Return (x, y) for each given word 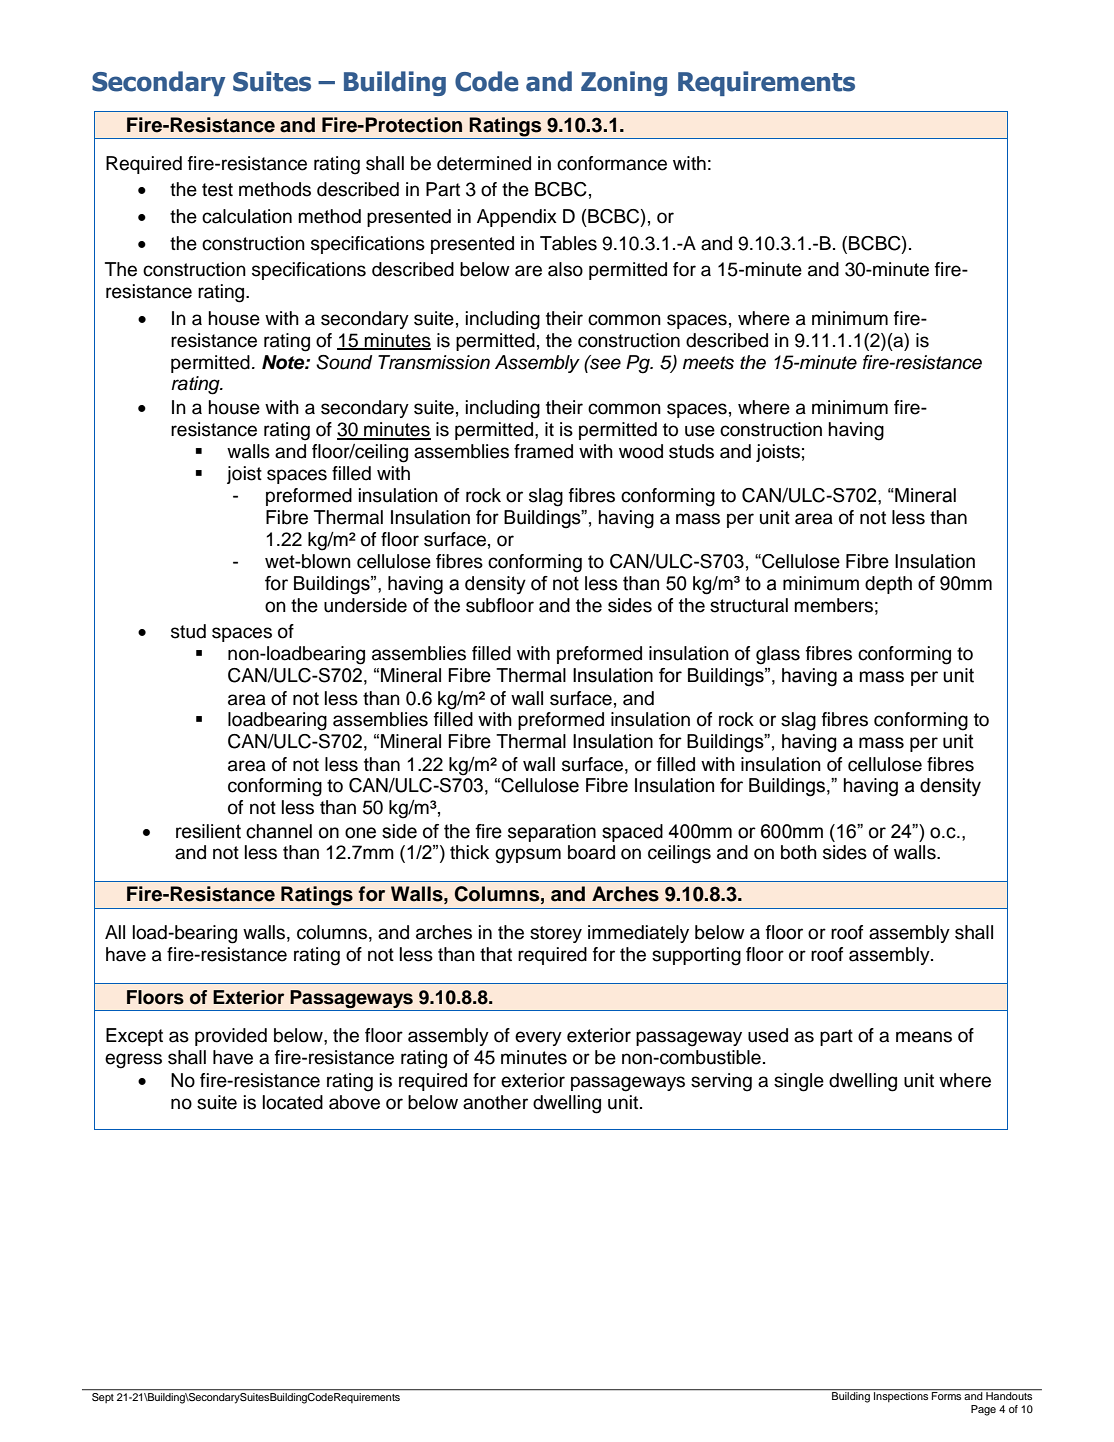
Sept (103, 1396)
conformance (612, 163)
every (538, 1038)
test (217, 190)
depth (888, 585)
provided (231, 1037)
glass (778, 655)
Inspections (901, 1396)
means (924, 1037)
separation (552, 833)
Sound (344, 362)
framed (543, 451)
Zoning (624, 83)
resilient (208, 831)
